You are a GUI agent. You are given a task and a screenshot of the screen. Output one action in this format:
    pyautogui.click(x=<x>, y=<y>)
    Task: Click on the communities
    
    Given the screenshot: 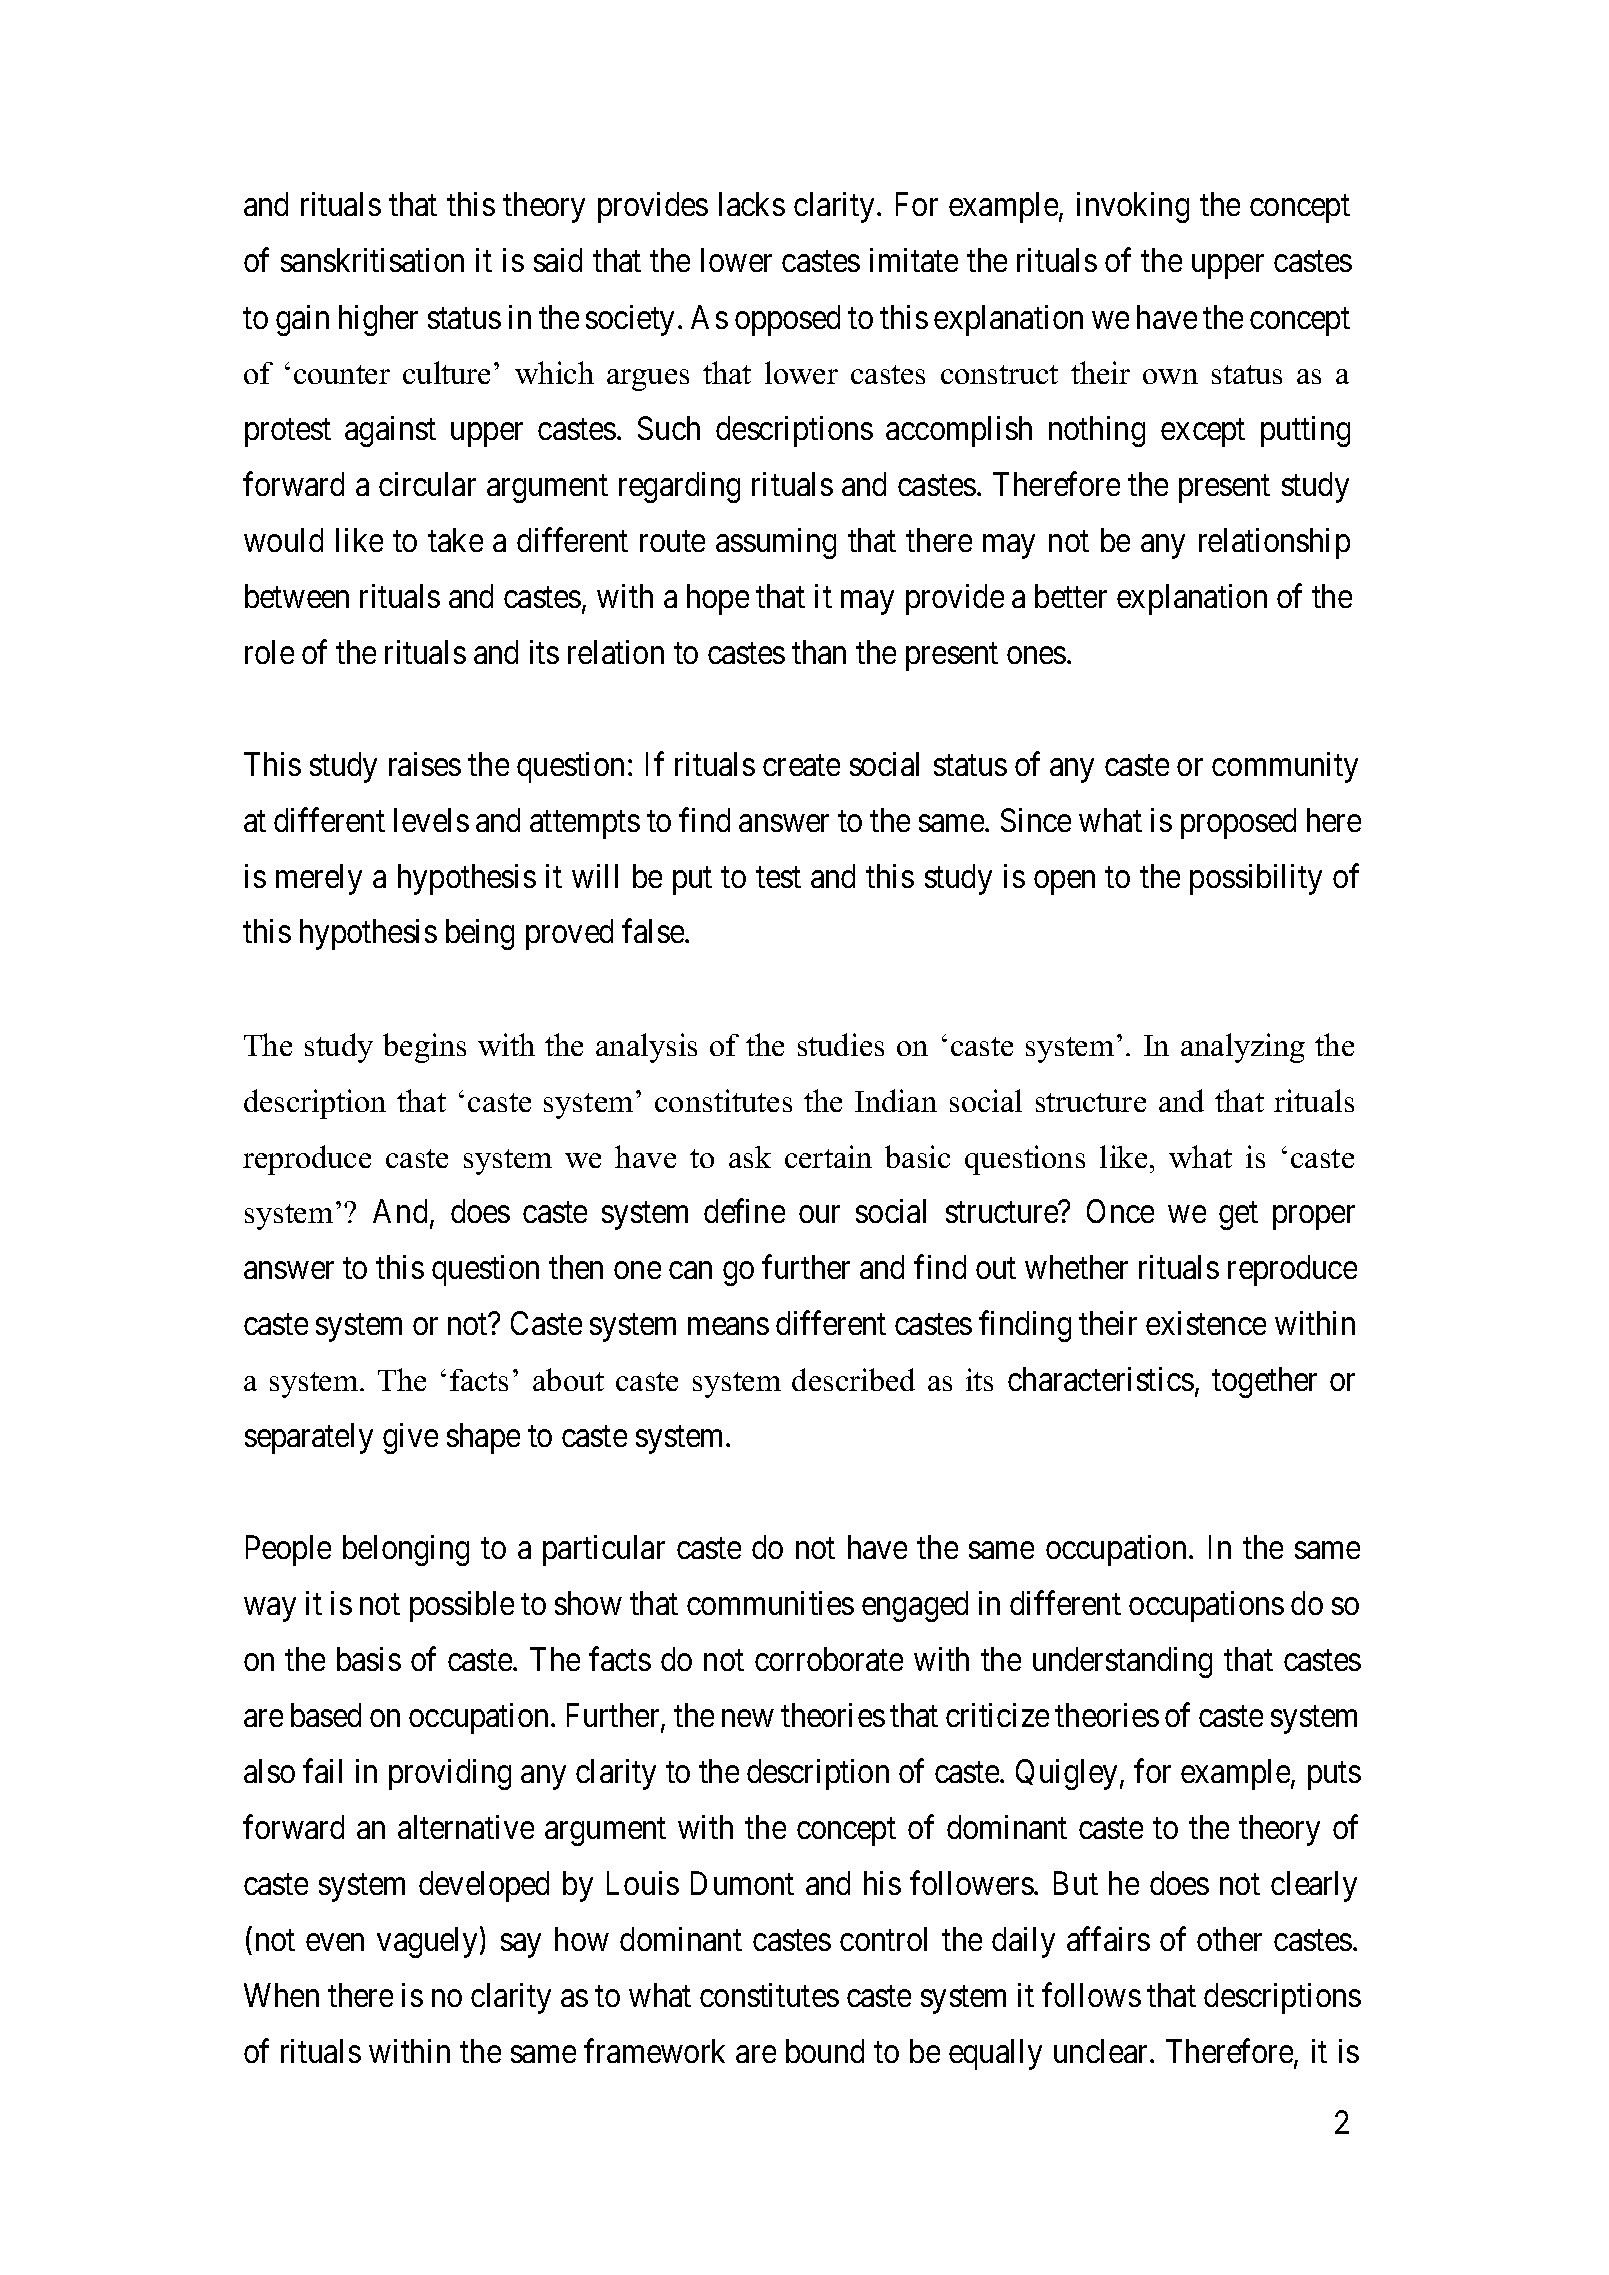 What is the action you would take?
    pyautogui.click(x=770, y=1603)
